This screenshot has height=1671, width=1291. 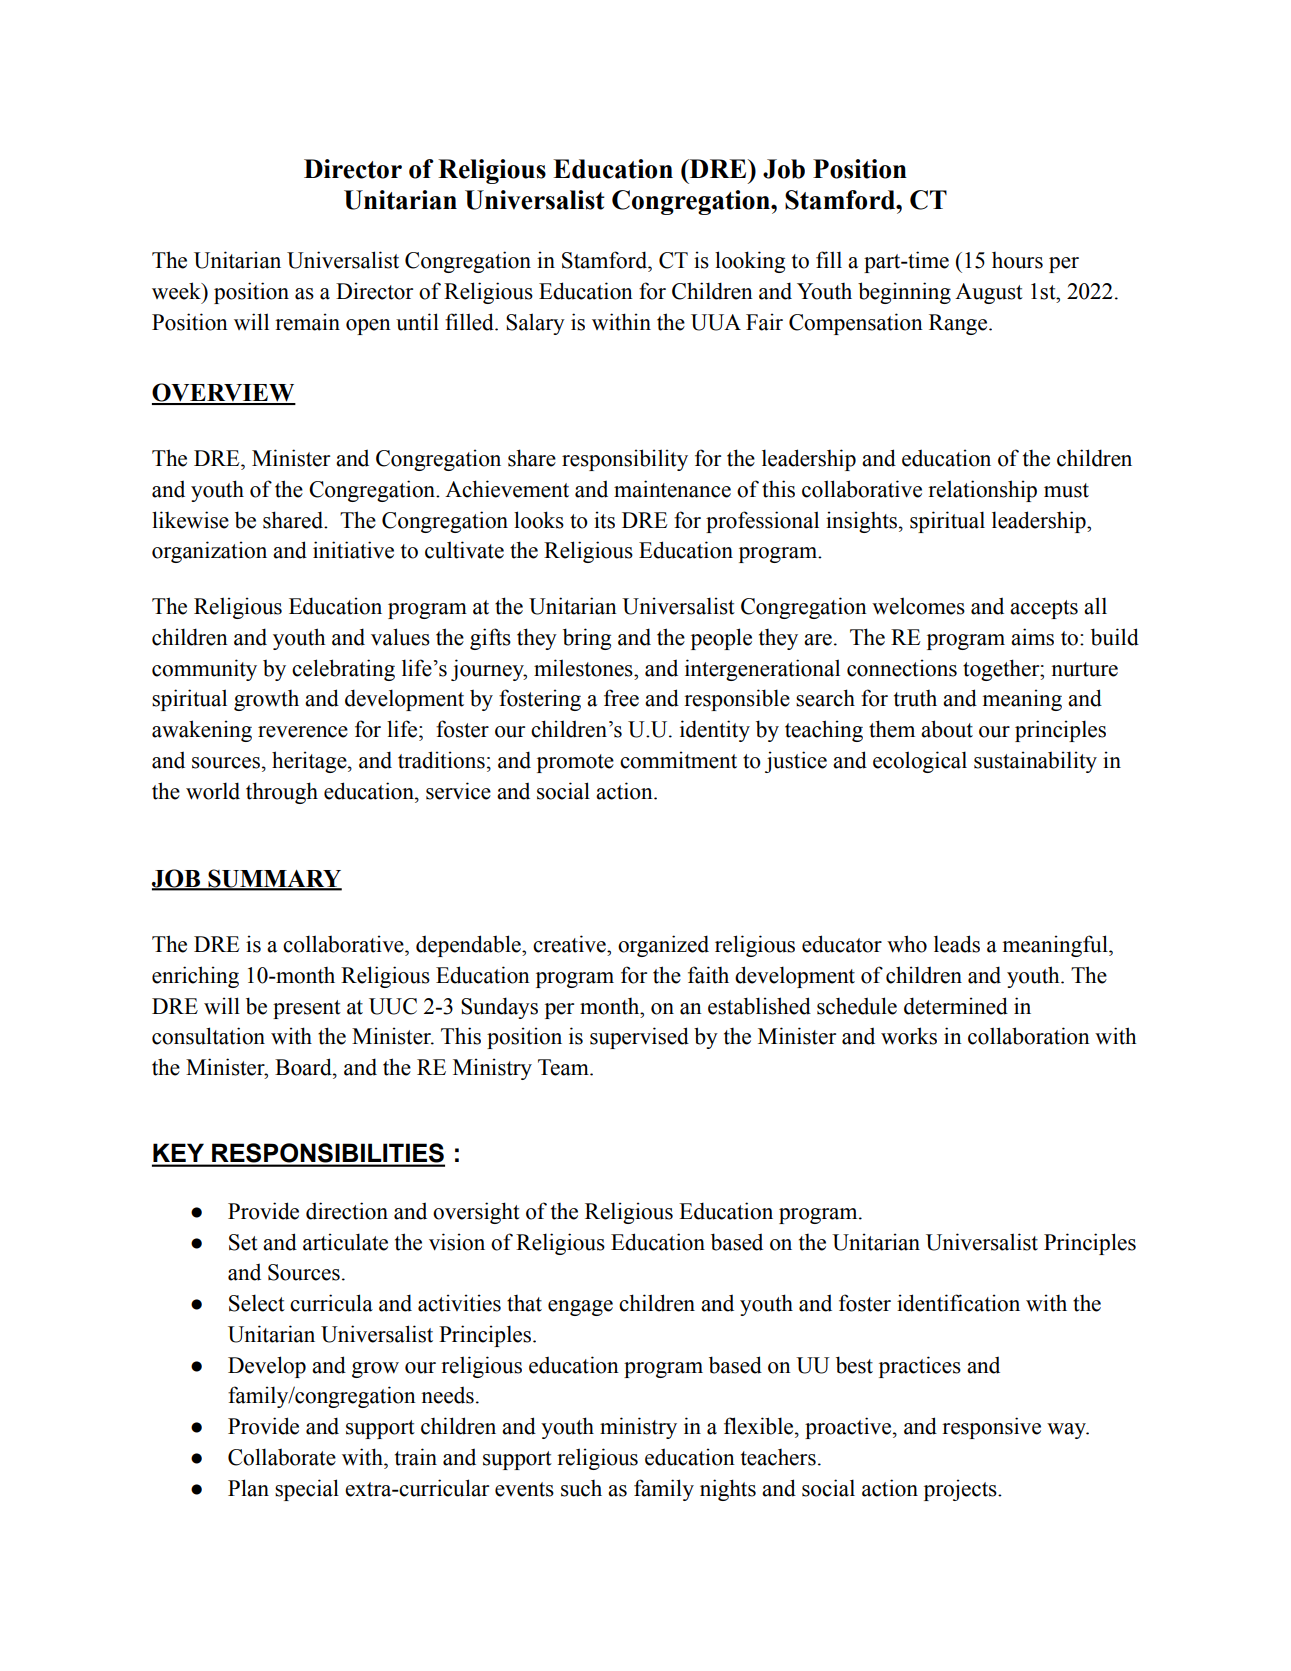 What do you see at coordinates (307, 322) in the screenshot?
I see `remain` at bounding box center [307, 322].
